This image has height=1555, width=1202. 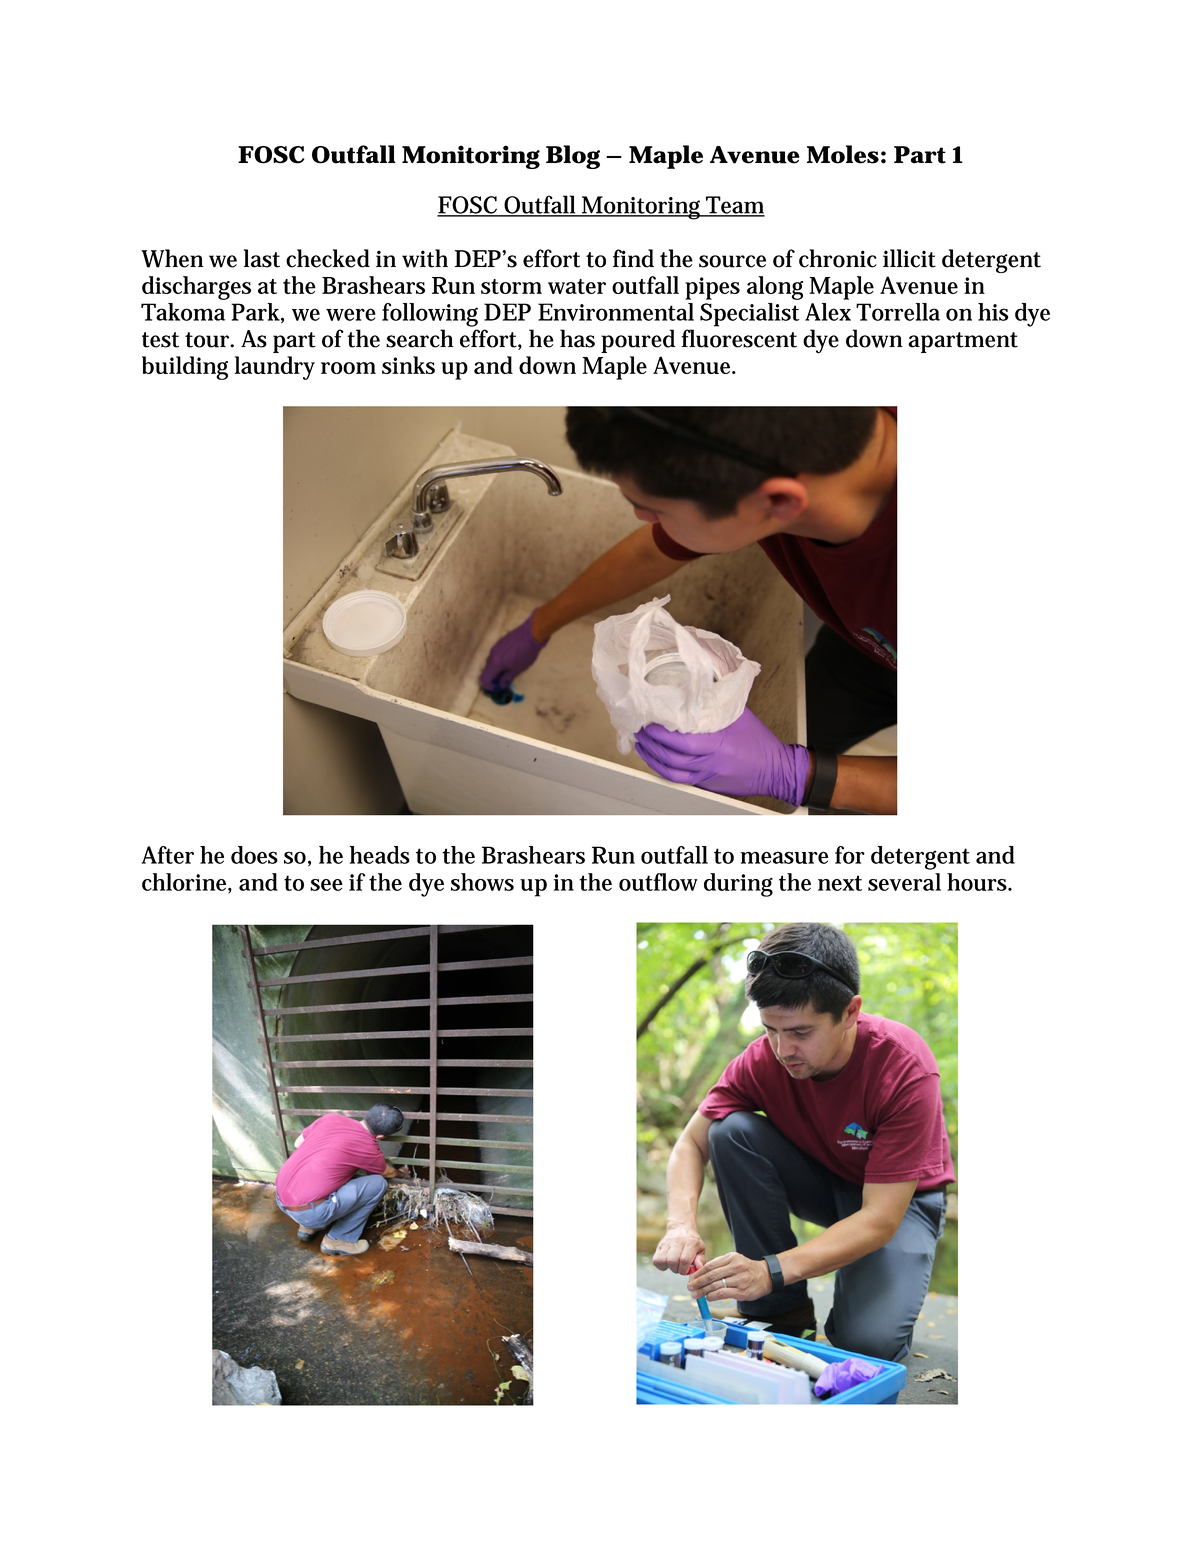 What do you see at coordinates (326, 885) in the image?
I see `see` at bounding box center [326, 885].
